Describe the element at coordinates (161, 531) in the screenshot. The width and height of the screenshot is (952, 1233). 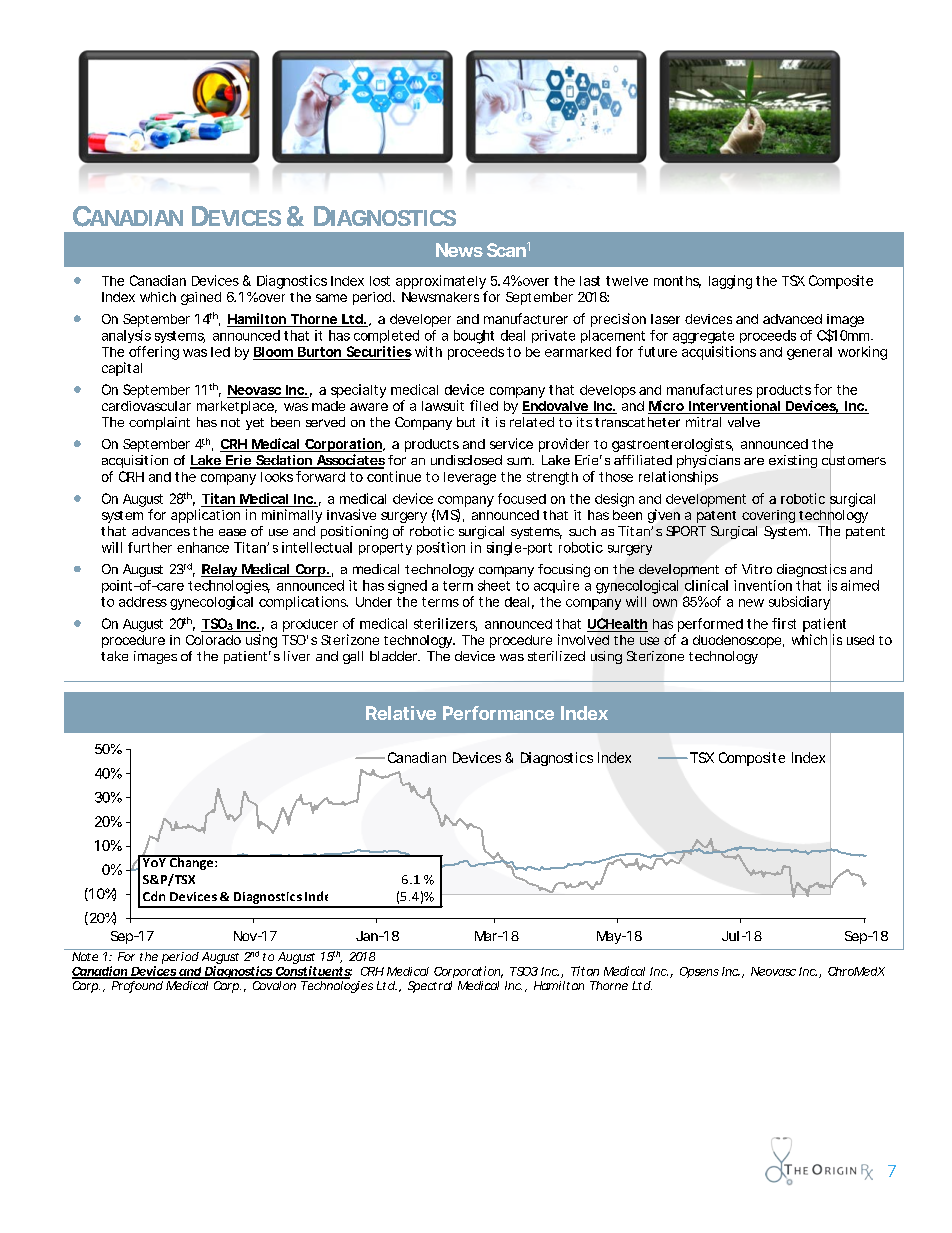
I see `advances` at that location.
